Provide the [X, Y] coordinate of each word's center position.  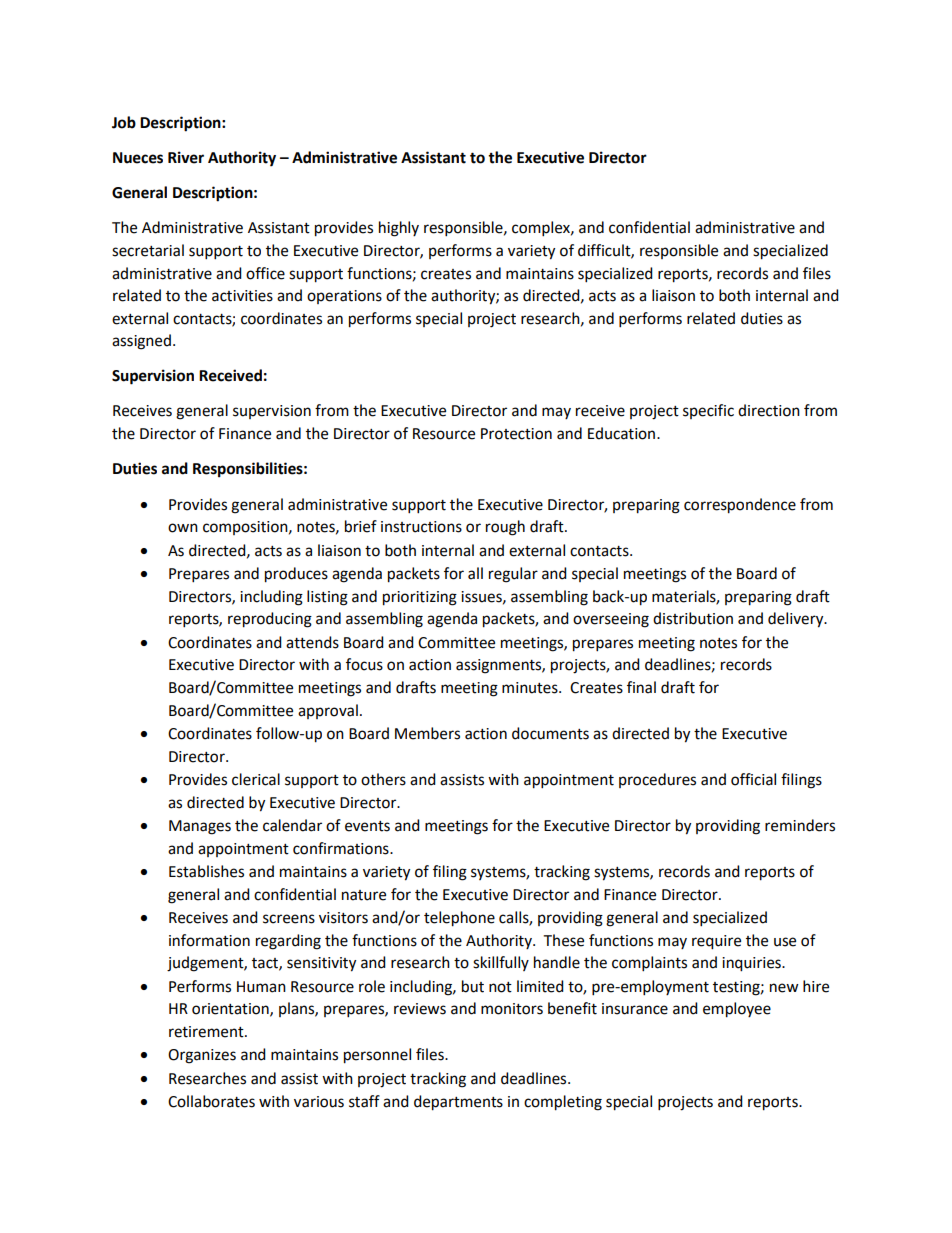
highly [399, 229]
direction [769, 410]
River [186, 157]
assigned [141, 342]
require [716, 942]
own [183, 528]
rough [505, 528]
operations [344, 297]
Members [427, 733]
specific [708, 411]
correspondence [740, 506]
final [641, 687]
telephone [459, 919]
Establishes [206, 871]
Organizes [202, 1056]
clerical [256, 779]
